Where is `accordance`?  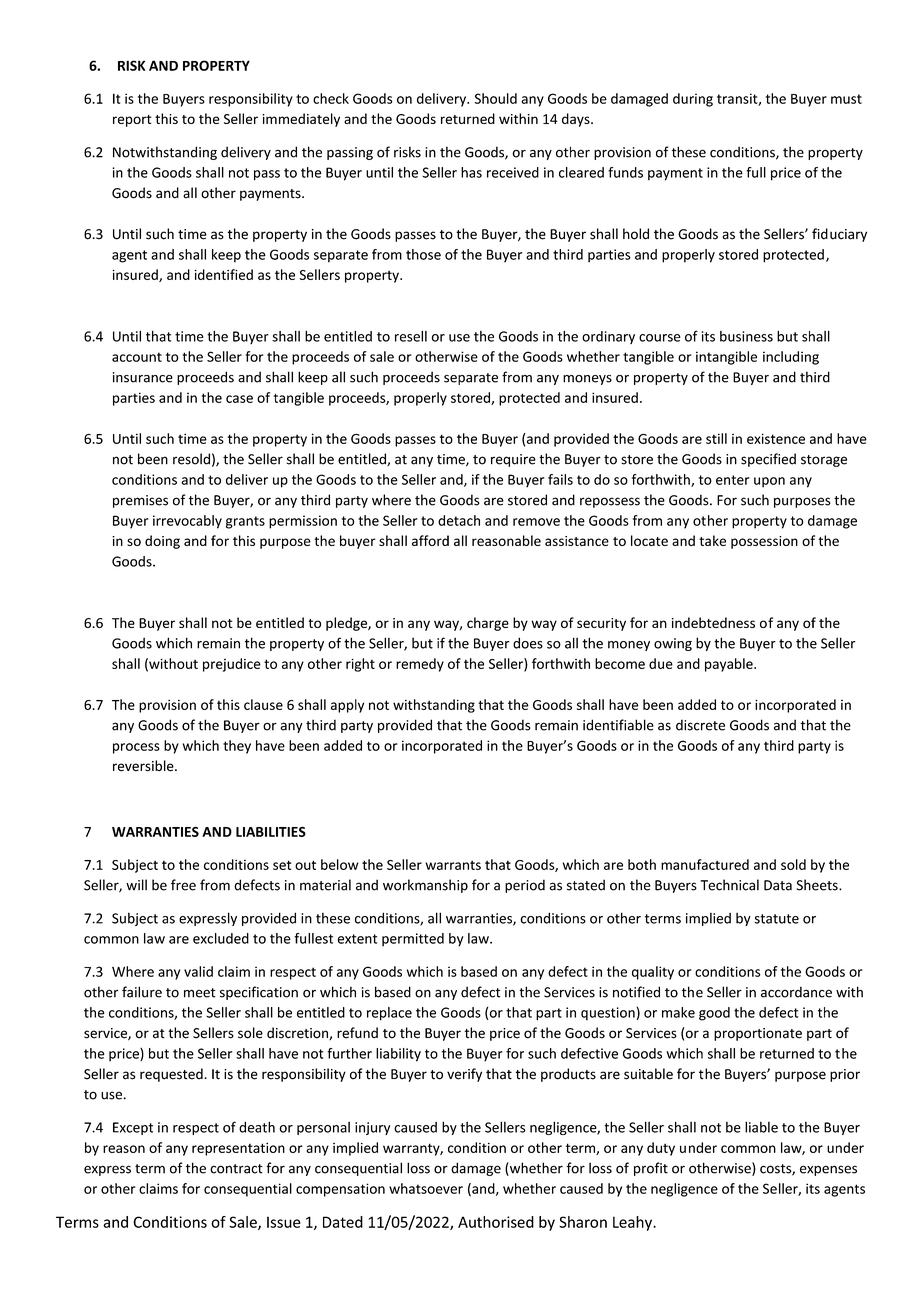 accordance is located at coordinates (796, 992).
